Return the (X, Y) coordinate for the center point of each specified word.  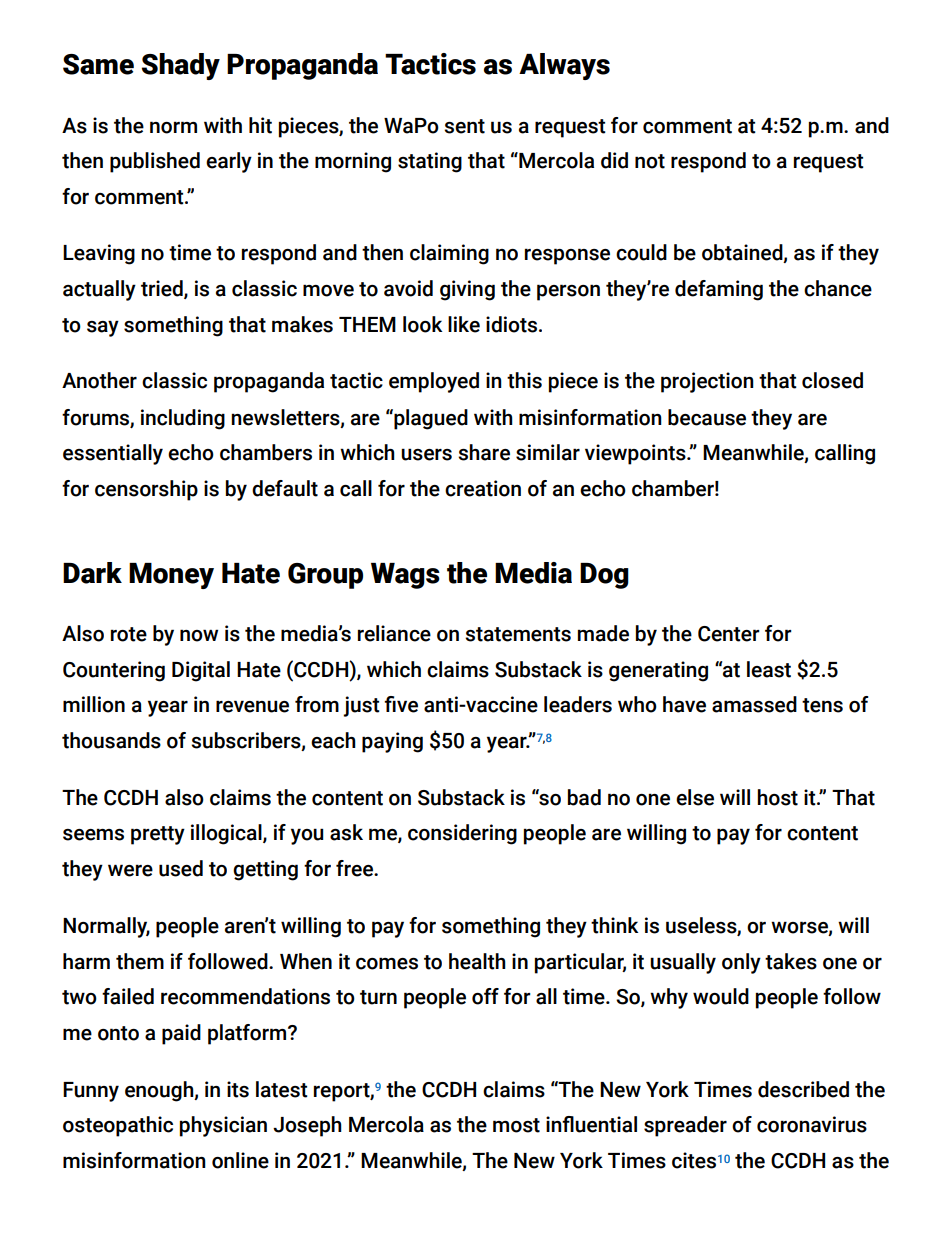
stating (430, 162)
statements (518, 634)
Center (729, 634)
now (199, 635)
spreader (685, 1126)
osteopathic (118, 1126)
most (516, 1125)
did (614, 160)
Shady (181, 66)
